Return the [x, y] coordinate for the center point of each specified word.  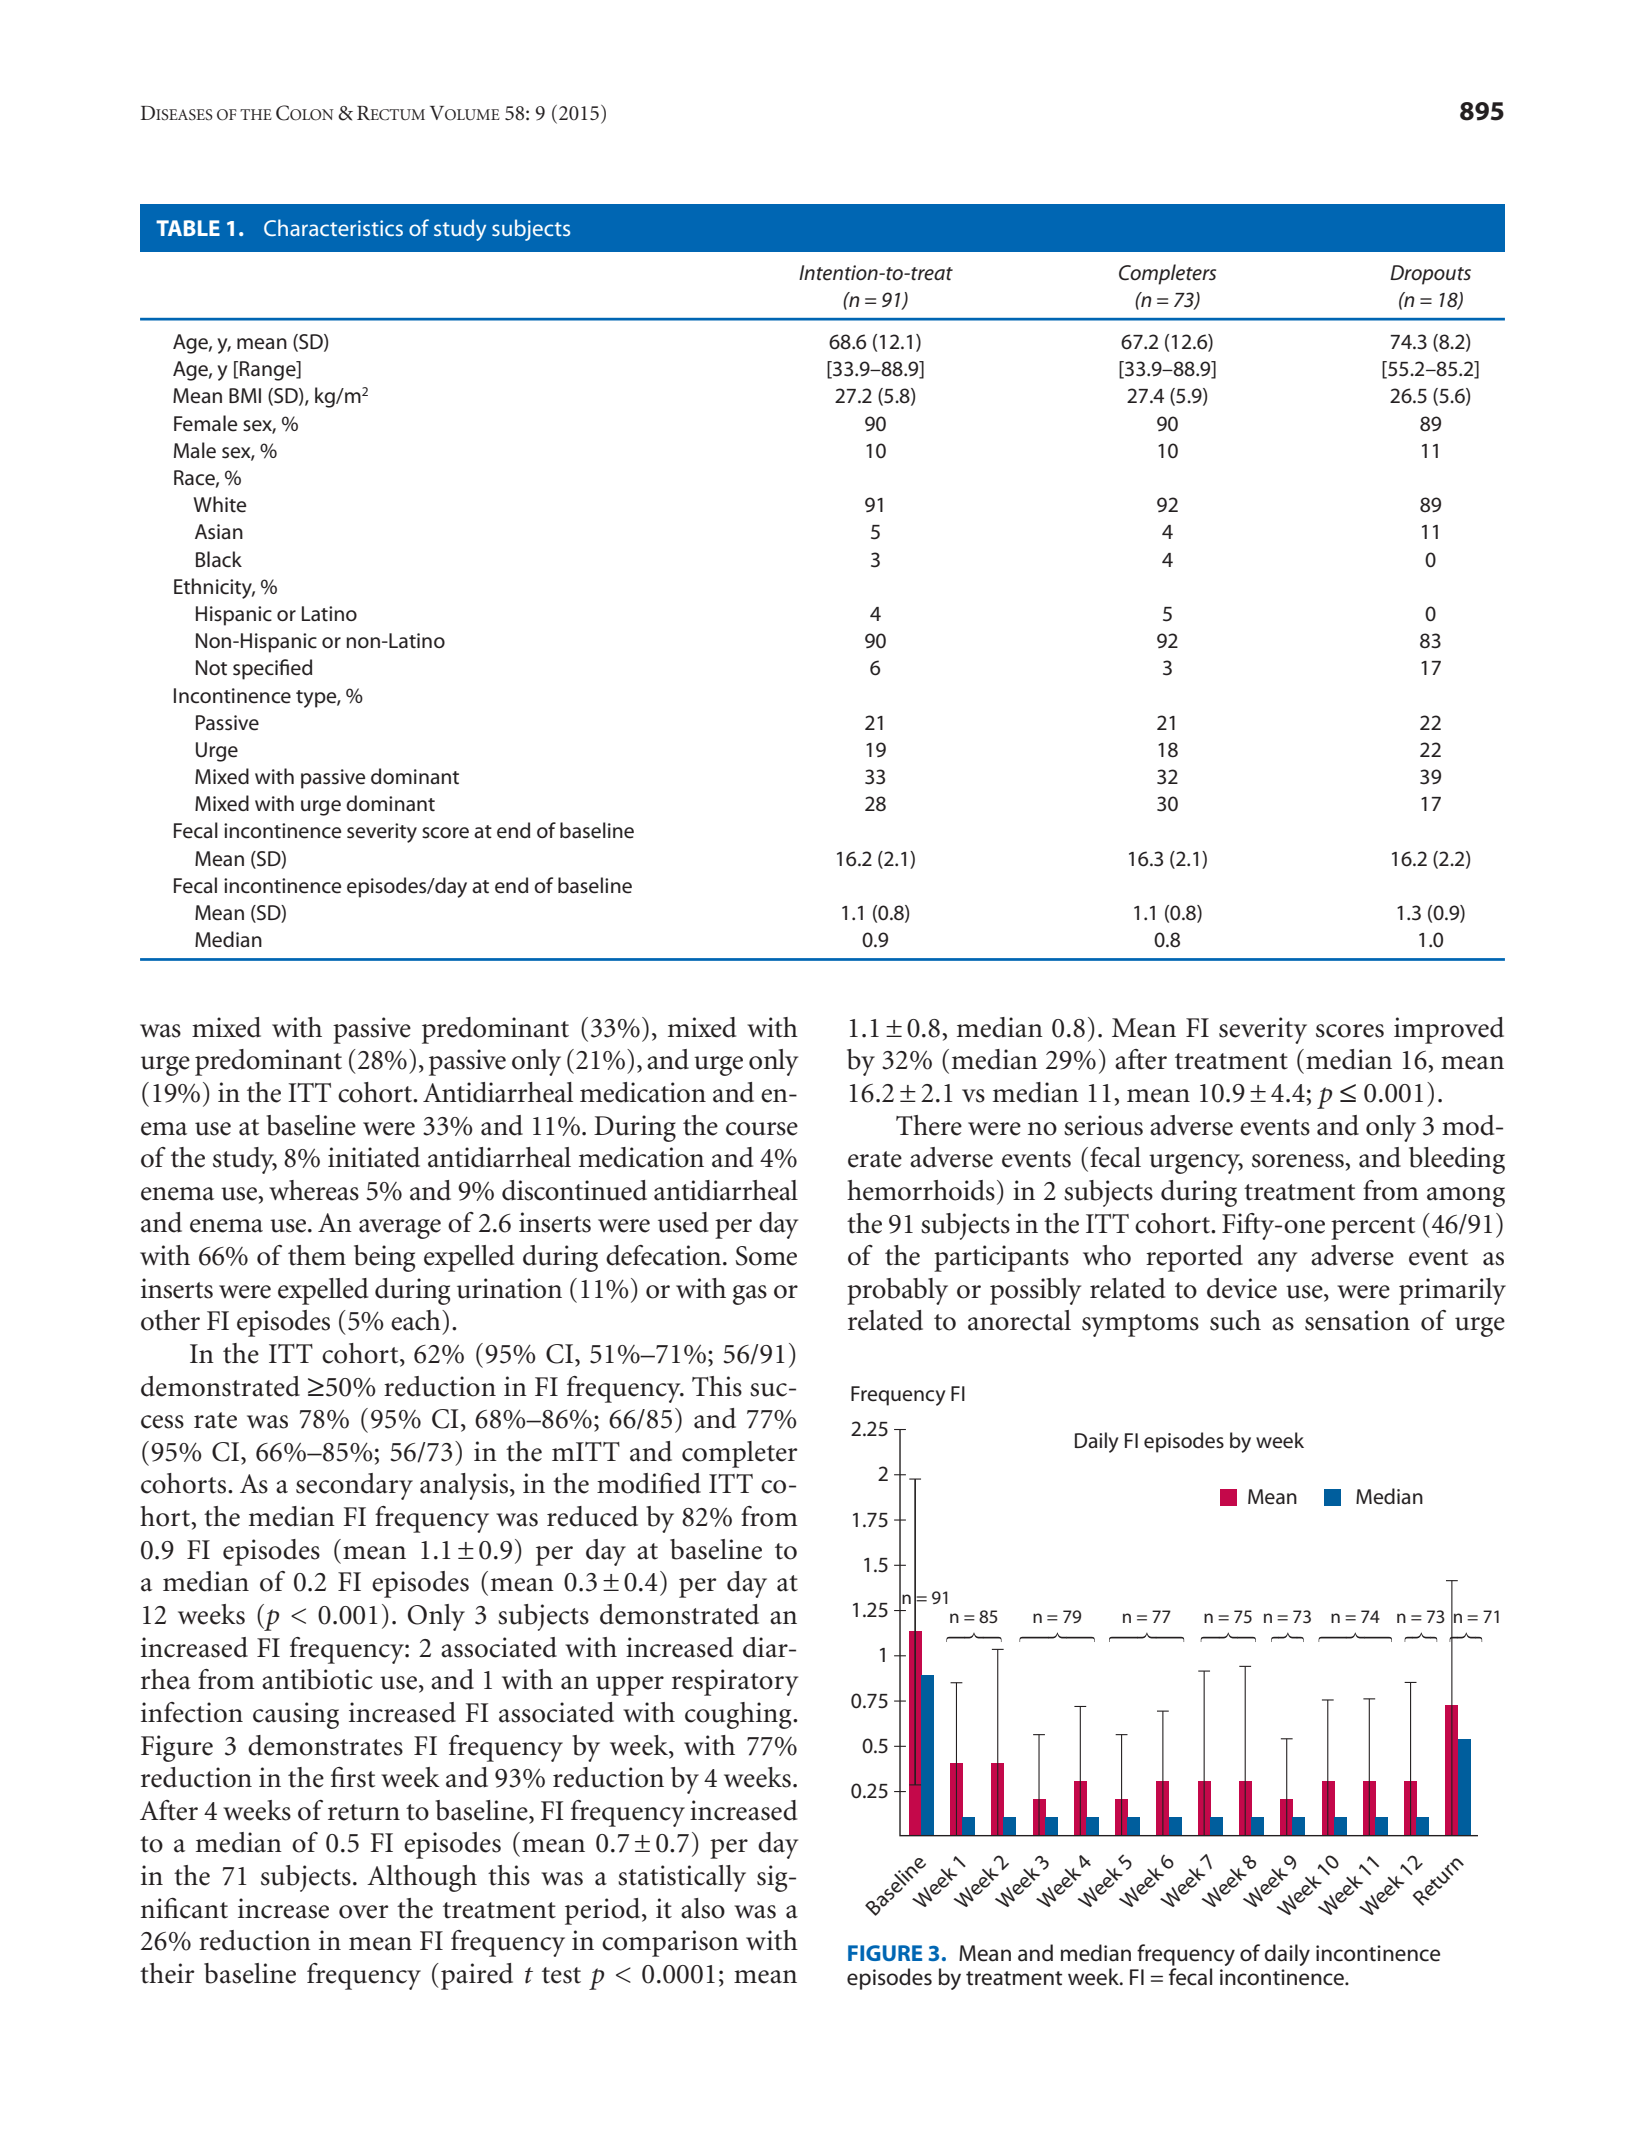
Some [766, 1256]
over [364, 1912]
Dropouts [1430, 275]
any [1277, 1262]
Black [219, 559]
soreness [1299, 1161]
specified [272, 669]
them [317, 1255]
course [762, 1129]
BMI [245, 395]
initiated [374, 1157]
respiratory [735, 1682]
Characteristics [333, 227]
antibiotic [317, 1679]
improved [1449, 1030]
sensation [1357, 1320]
